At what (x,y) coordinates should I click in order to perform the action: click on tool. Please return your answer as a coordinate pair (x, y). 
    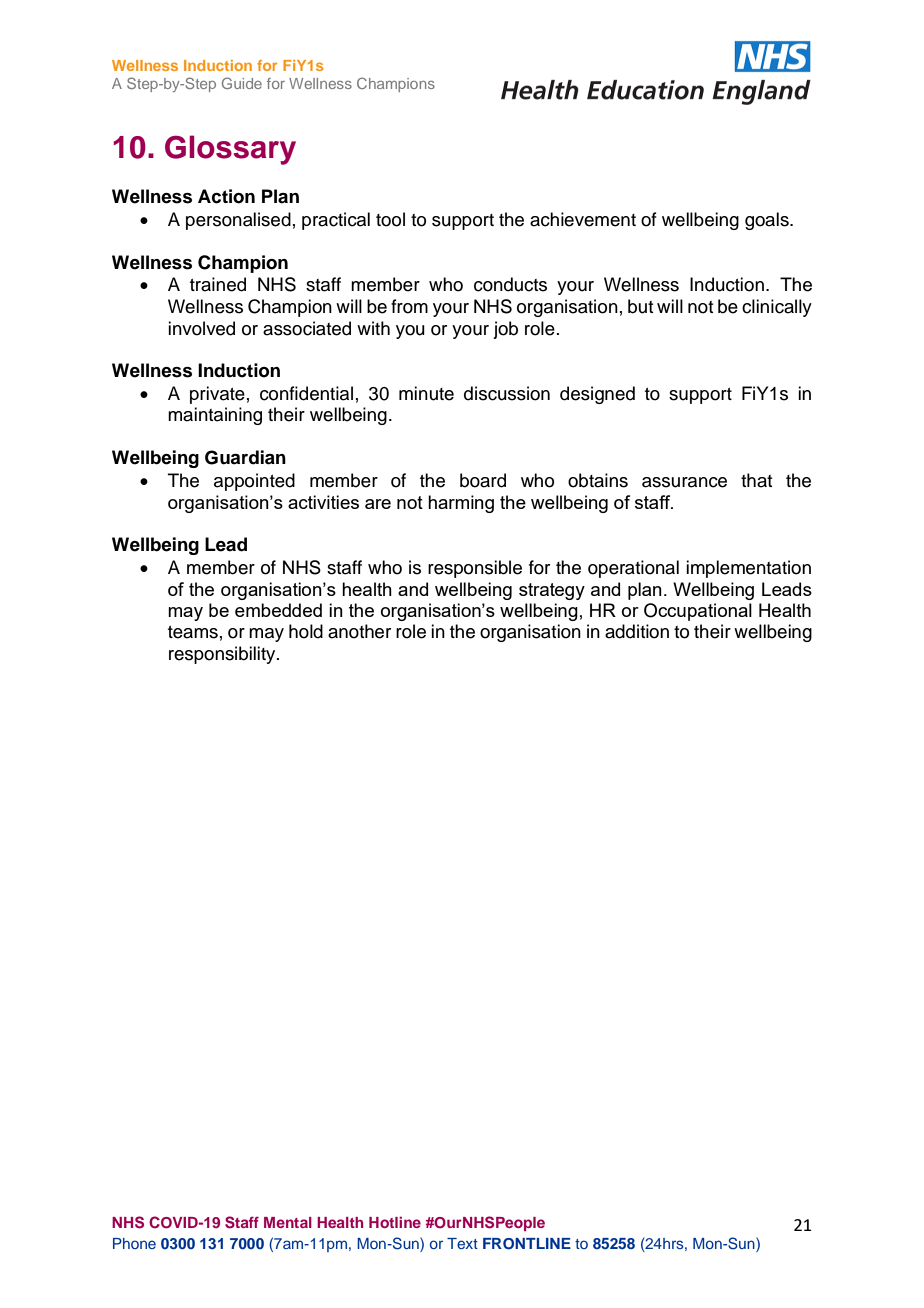
    Looking at the image, I should click on (390, 219).
